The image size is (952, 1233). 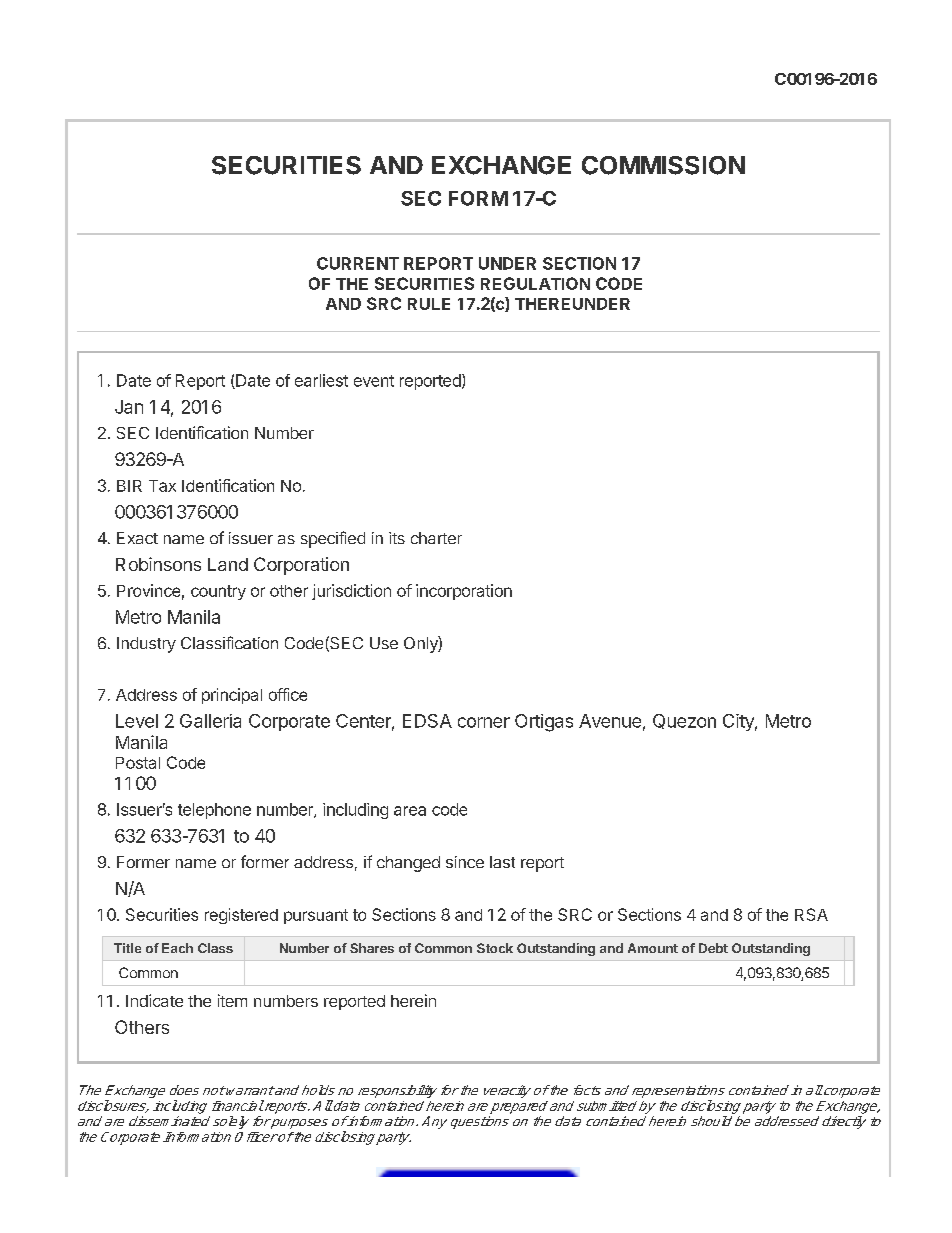 I want to click on its, so click(x=397, y=538).
